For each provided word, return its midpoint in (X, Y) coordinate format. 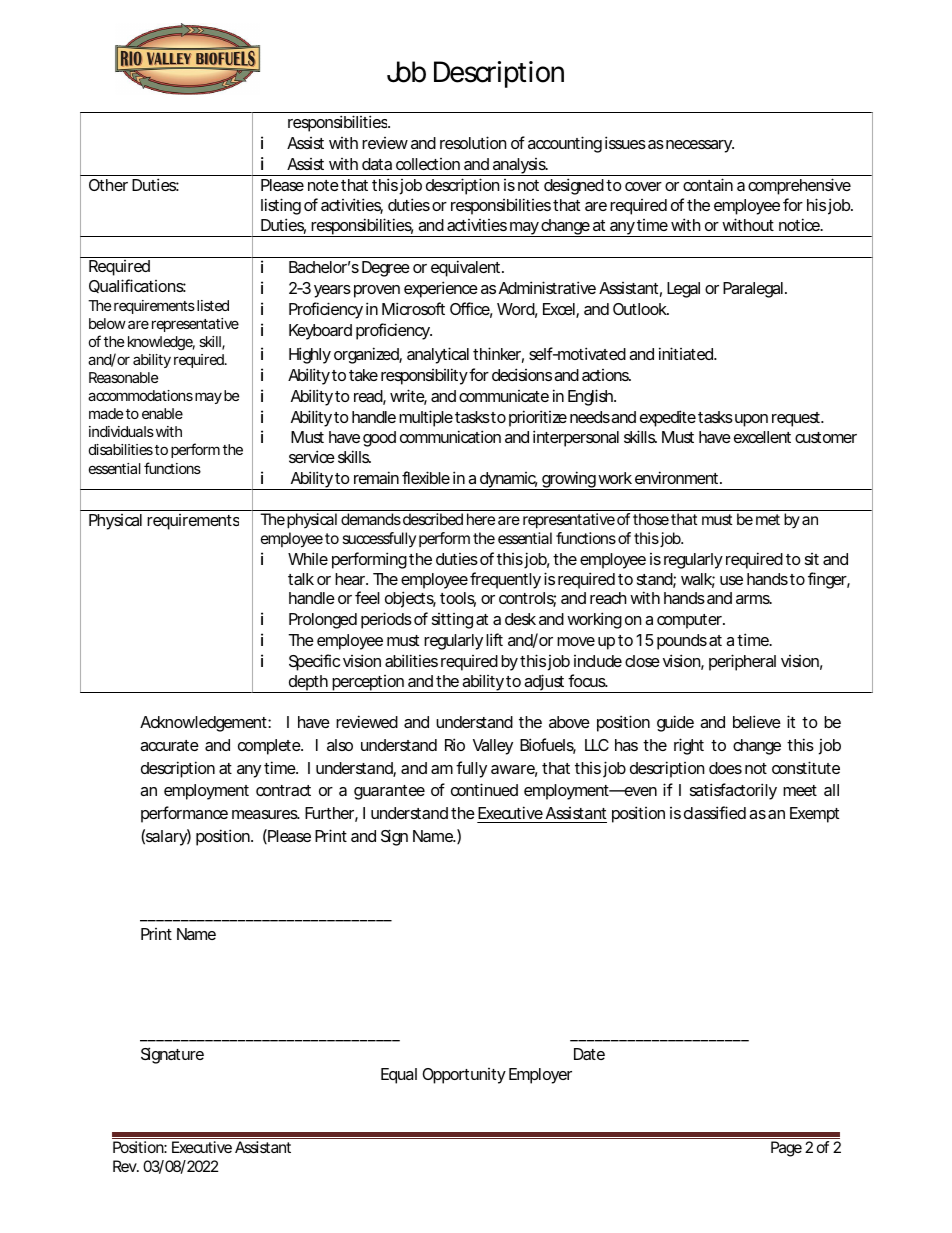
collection (428, 164)
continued (484, 789)
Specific (314, 662)
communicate (504, 396)
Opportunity (464, 1076)
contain (708, 184)
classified (715, 812)
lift (494, 639)
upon (751, 420)
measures (265, 814)
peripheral (742, 662)
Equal (399, 1076)
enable (162, 413)
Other (108, 185)
